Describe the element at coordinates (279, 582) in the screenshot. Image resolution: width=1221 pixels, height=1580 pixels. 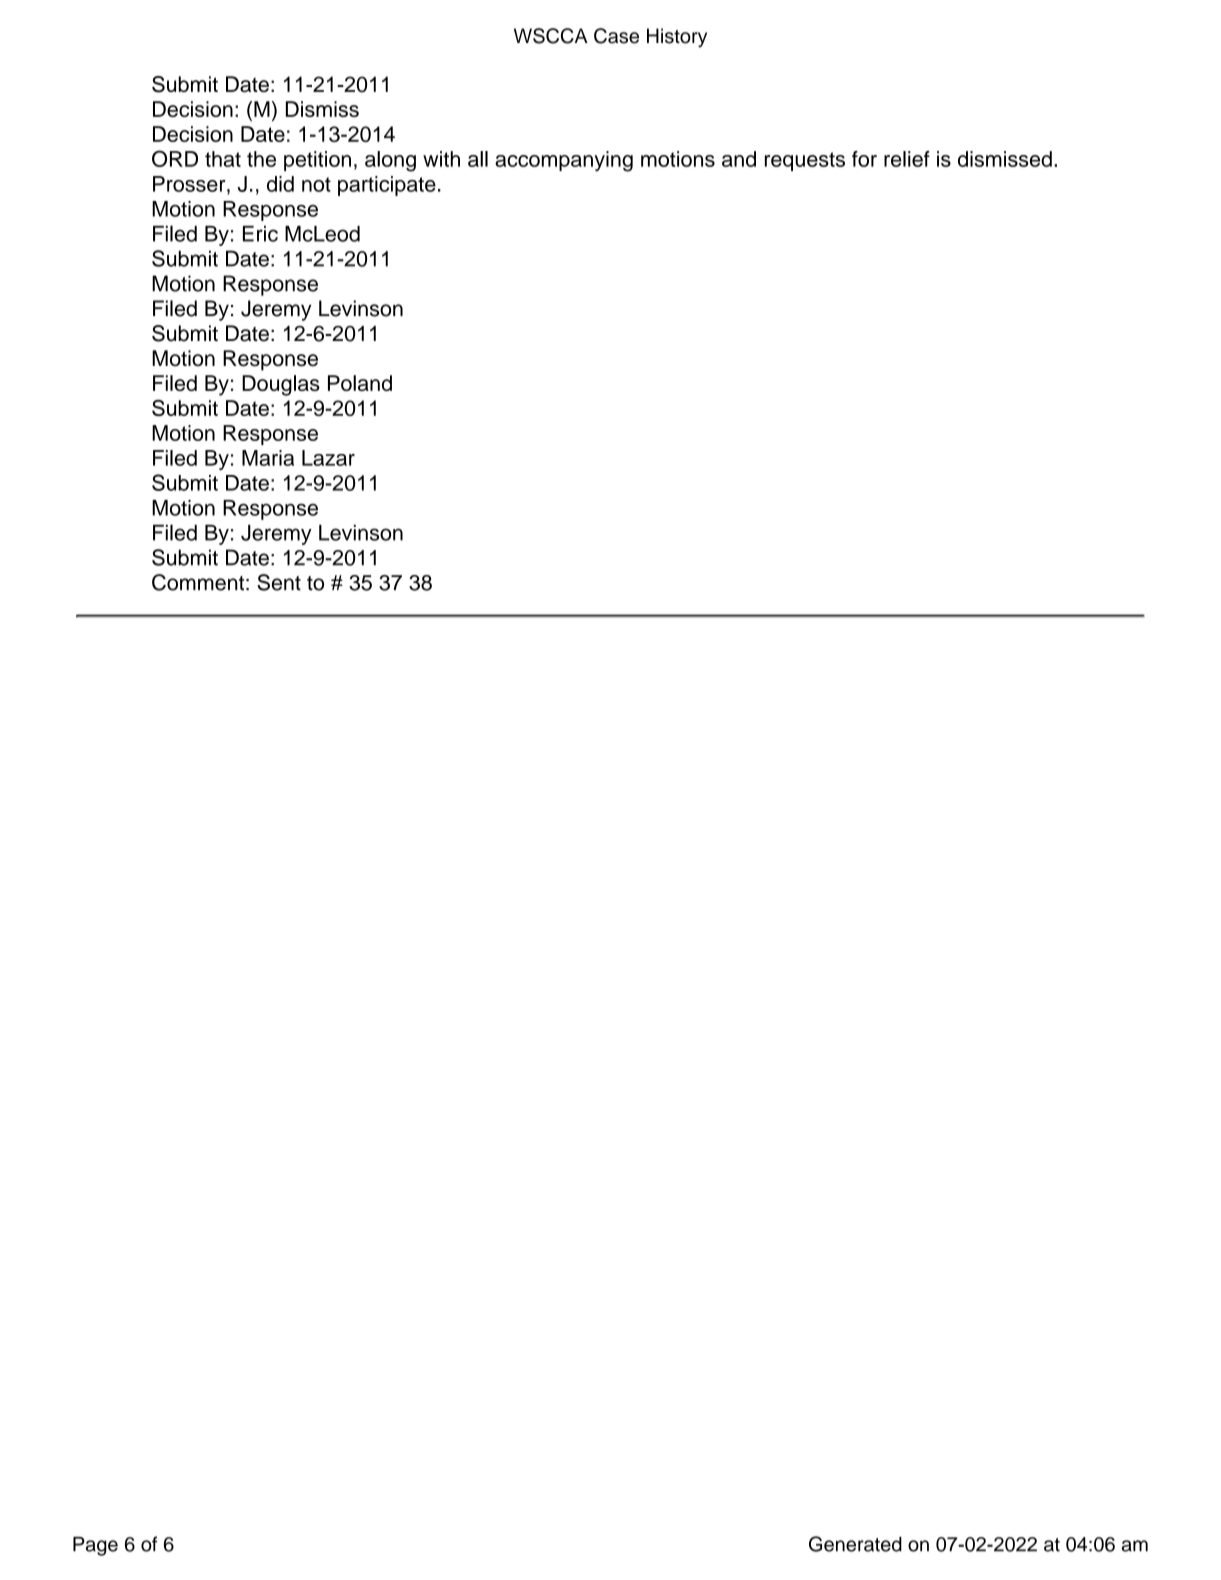
I see `Sent` at that location.
